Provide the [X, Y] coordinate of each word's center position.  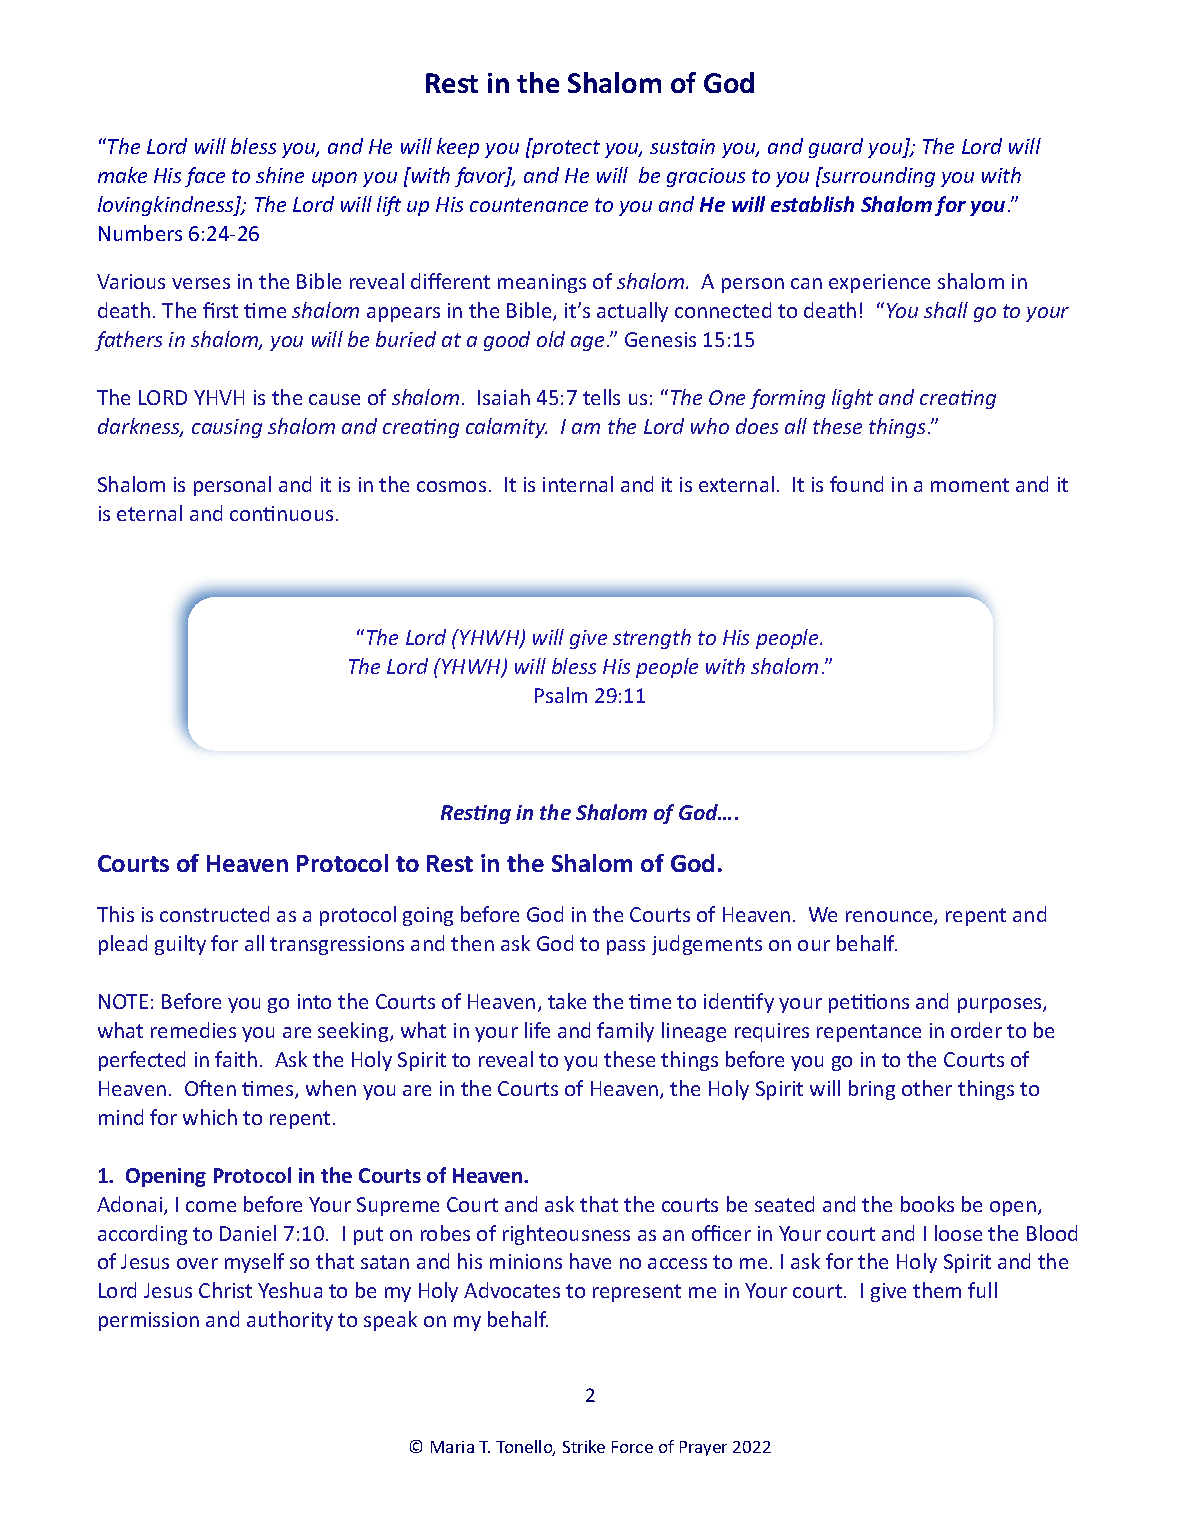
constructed [214, 914]
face [205, 177]
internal [578, 484]
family [625, 1032]
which [210, 1117]
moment [970, 485]
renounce [890, 918]
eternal [149, 513]
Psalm [561, 695]
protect [565, 148]
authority [290, 1321]
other [927, 1088]
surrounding [877, 177]
